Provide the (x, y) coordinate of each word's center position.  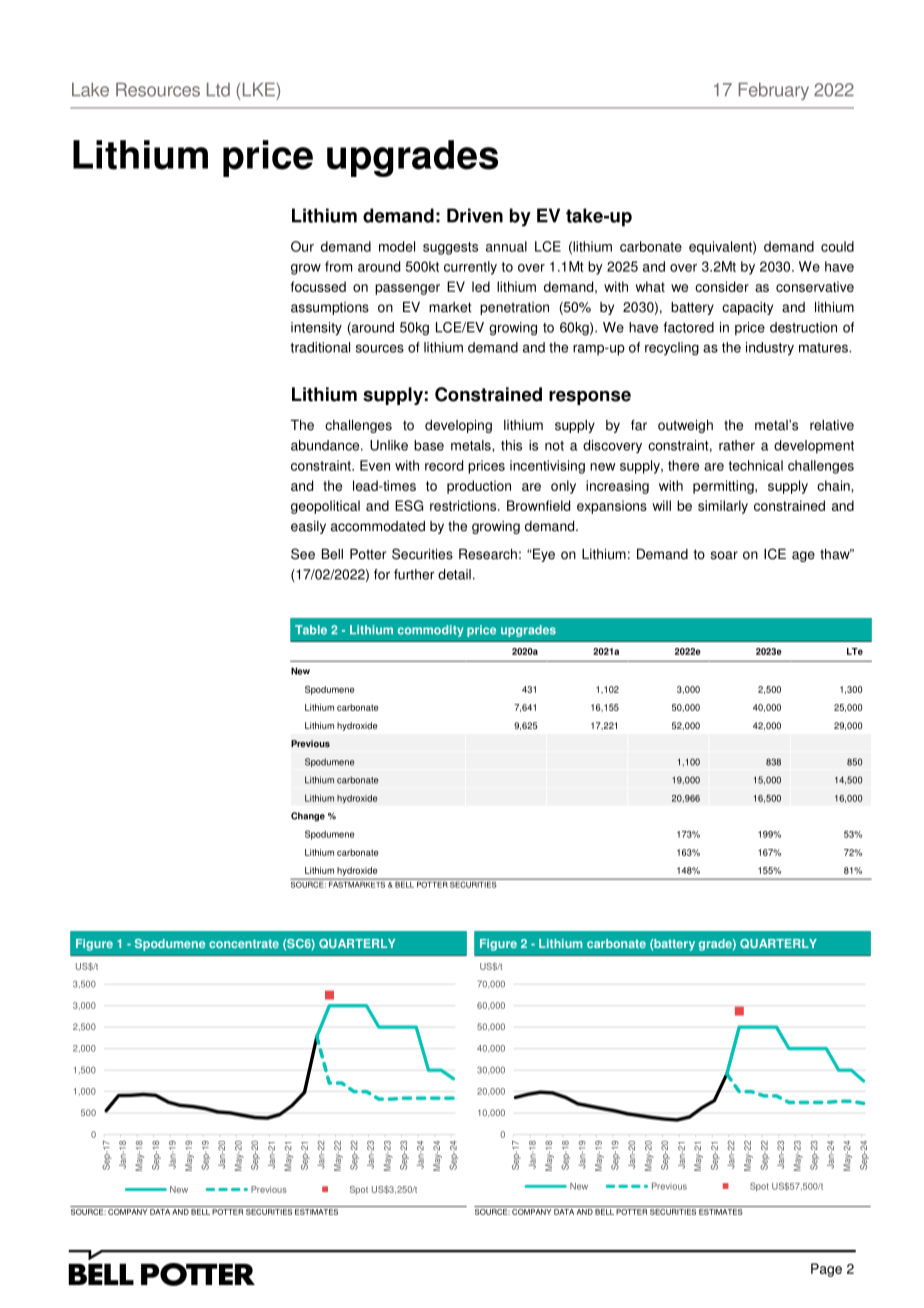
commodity (431, 631)
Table (311, 630)
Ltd (218, 89)
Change (308, 817)
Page (826, 1270)
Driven (475, 215)
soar (724, 555)
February (774, 91)
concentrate (244, 943)
